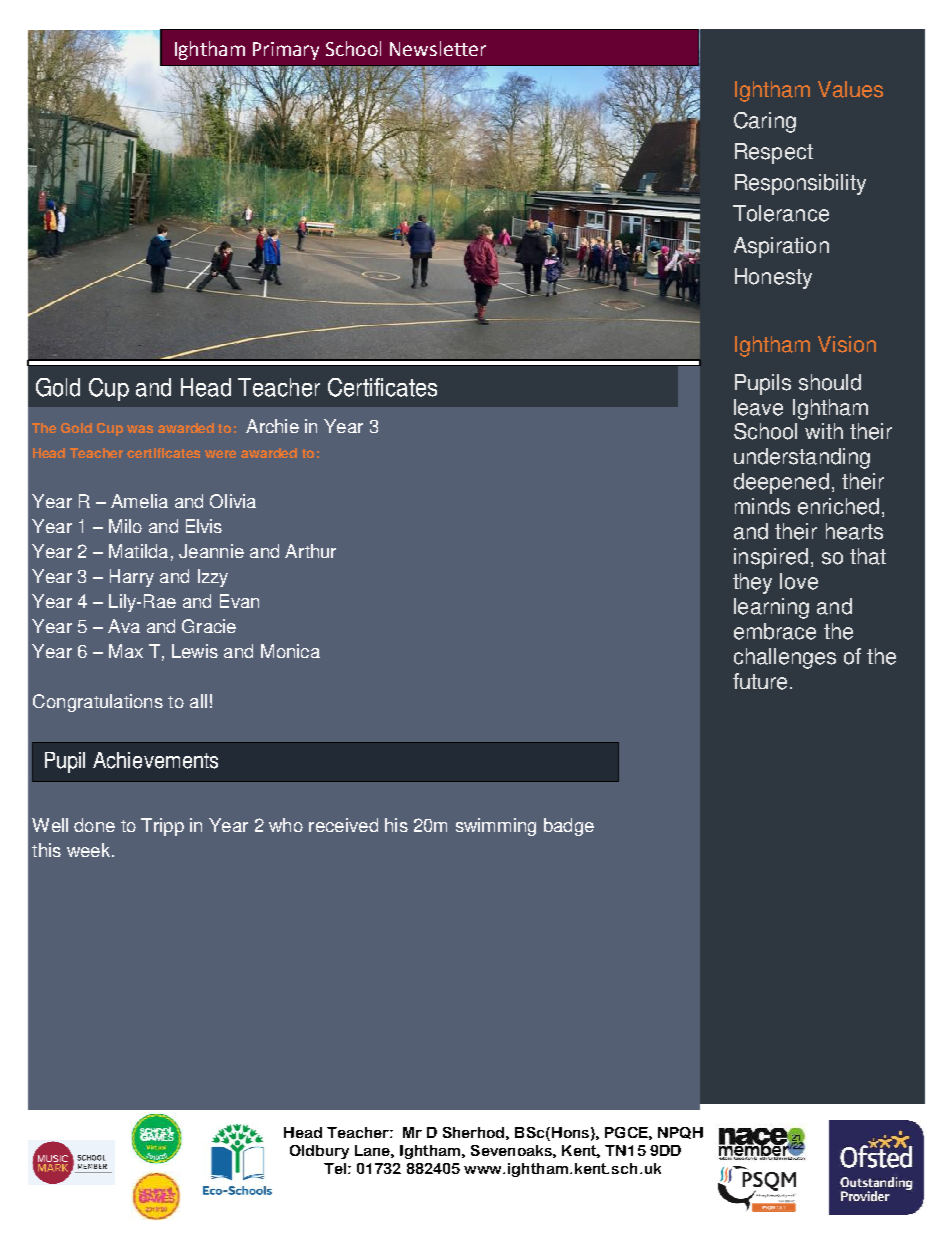 The height and width of the page is (1233, 952). Describe the element at coordinates (771, 608) in the page. I see `learning` at that location.
